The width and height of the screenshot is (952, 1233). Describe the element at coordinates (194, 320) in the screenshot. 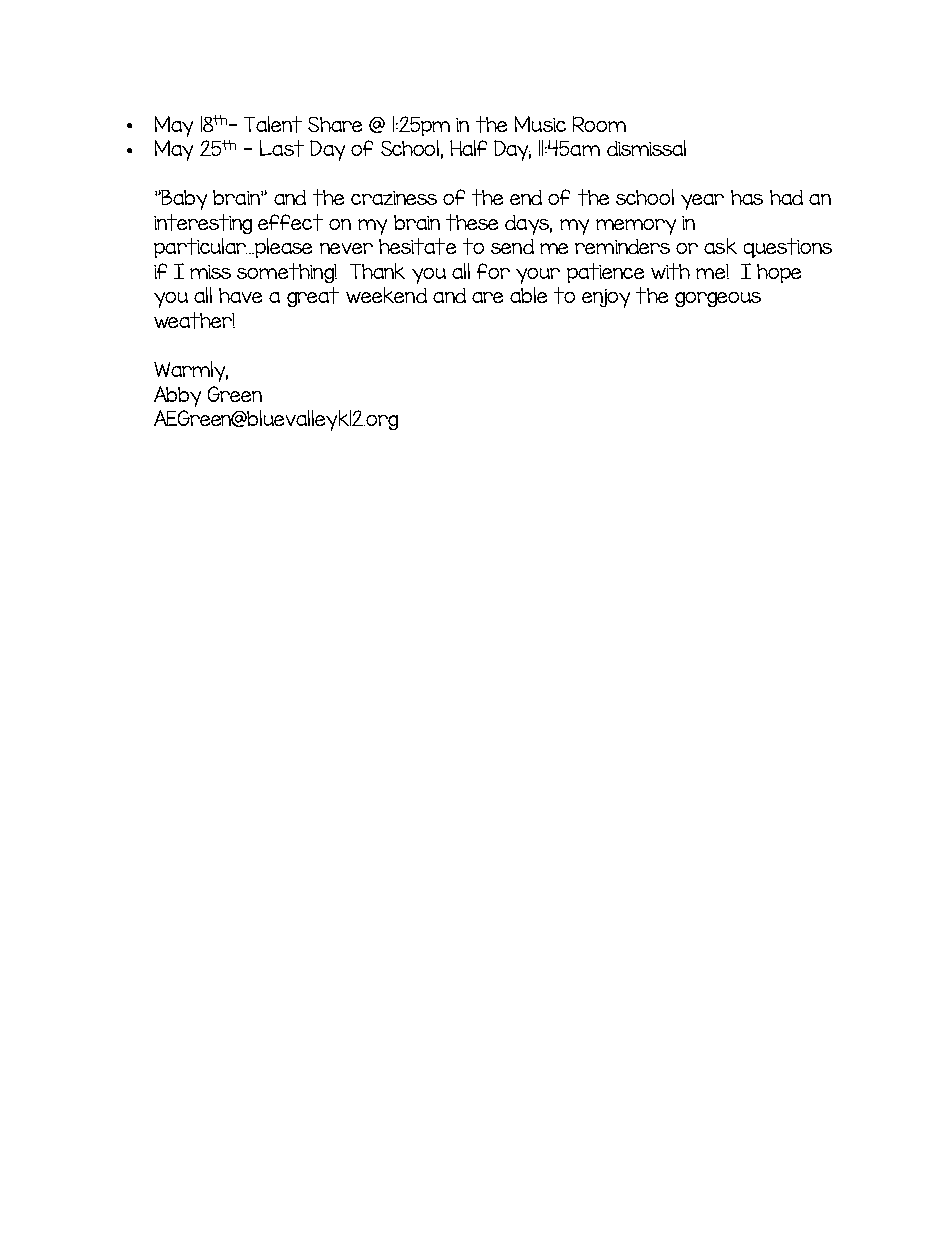

I see `weather` at that location.
